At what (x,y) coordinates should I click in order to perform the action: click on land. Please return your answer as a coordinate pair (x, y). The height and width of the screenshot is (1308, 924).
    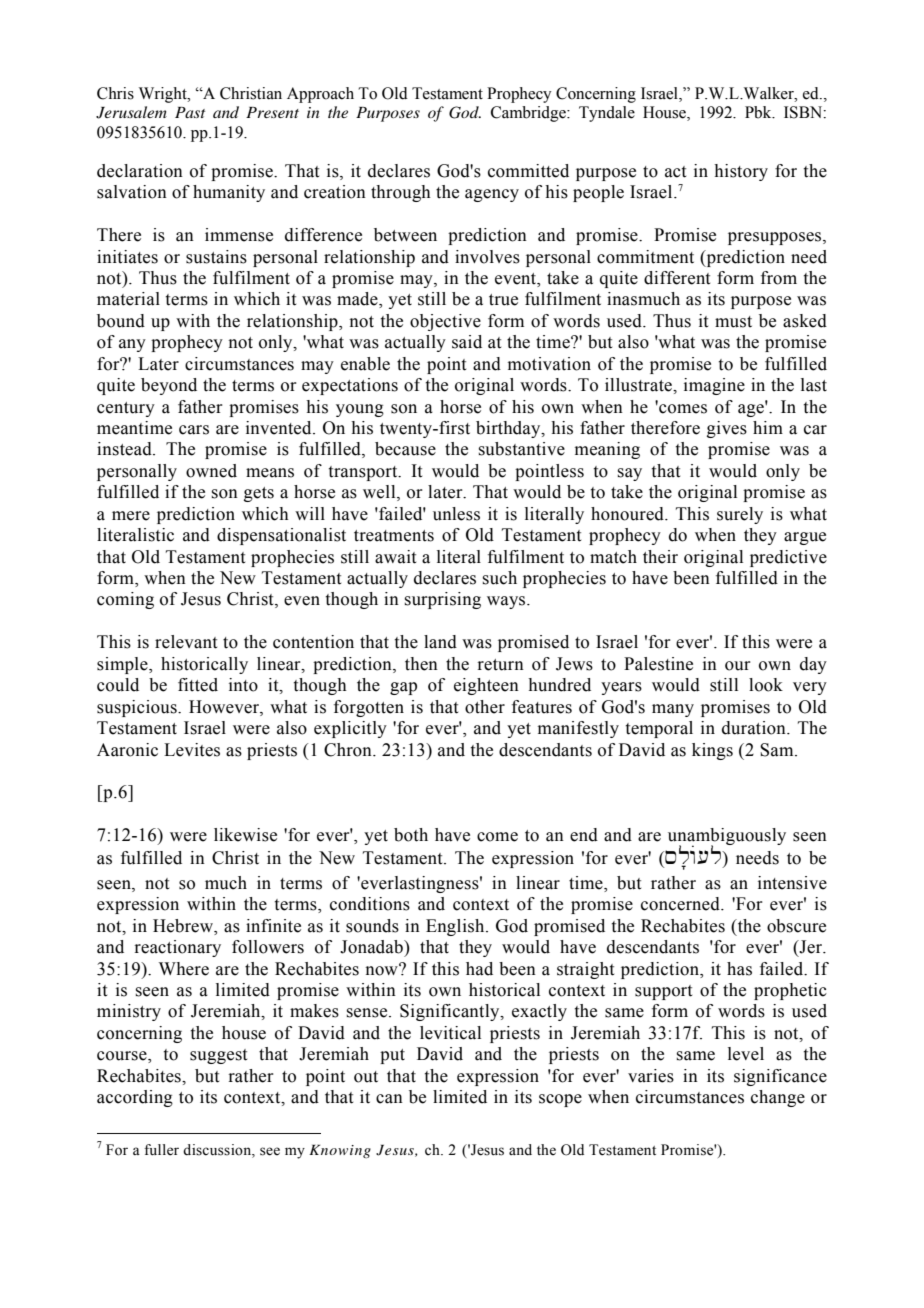
    Looking at the image, I should click on (440, 642).
